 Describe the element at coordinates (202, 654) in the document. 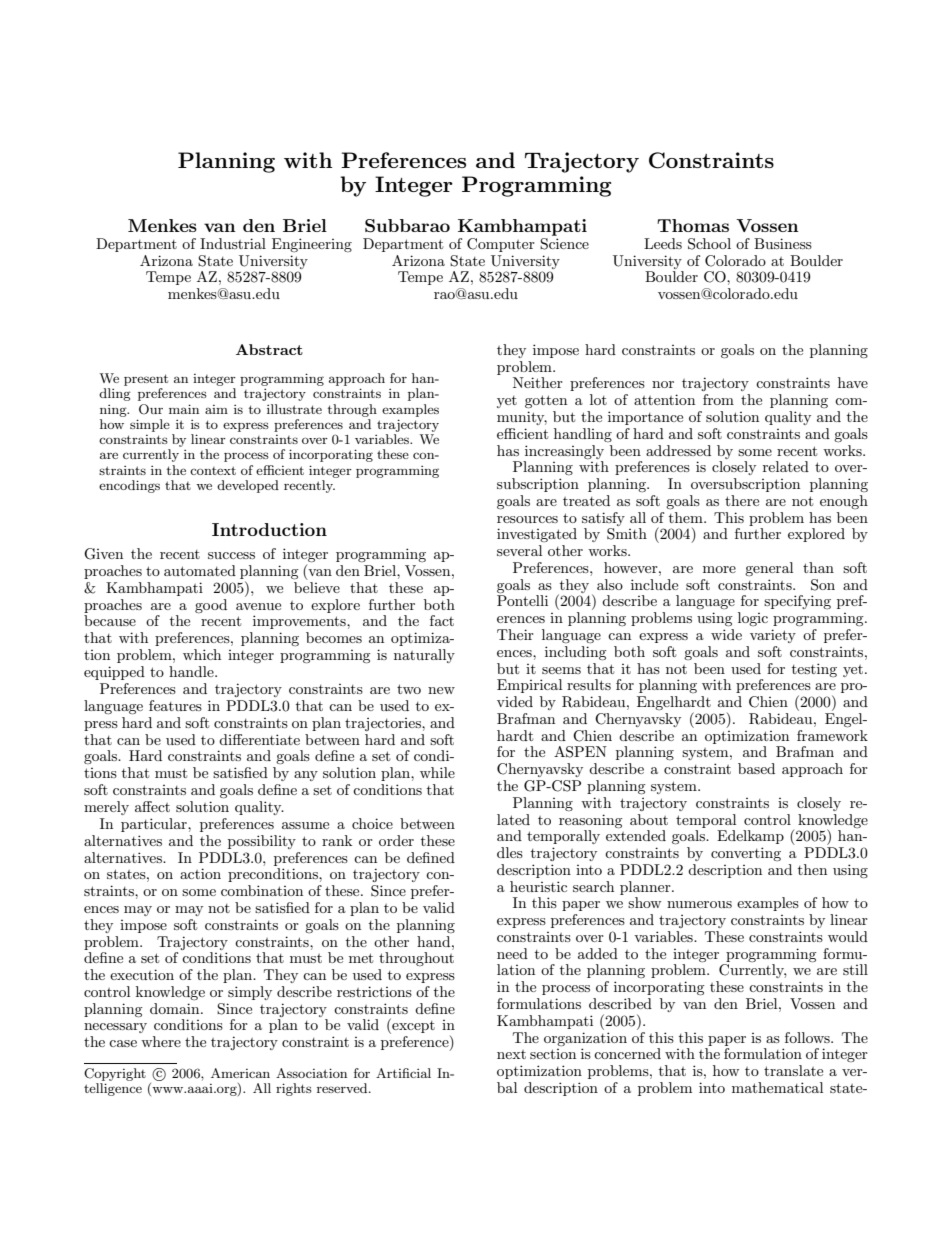

I see `which` at that location.
